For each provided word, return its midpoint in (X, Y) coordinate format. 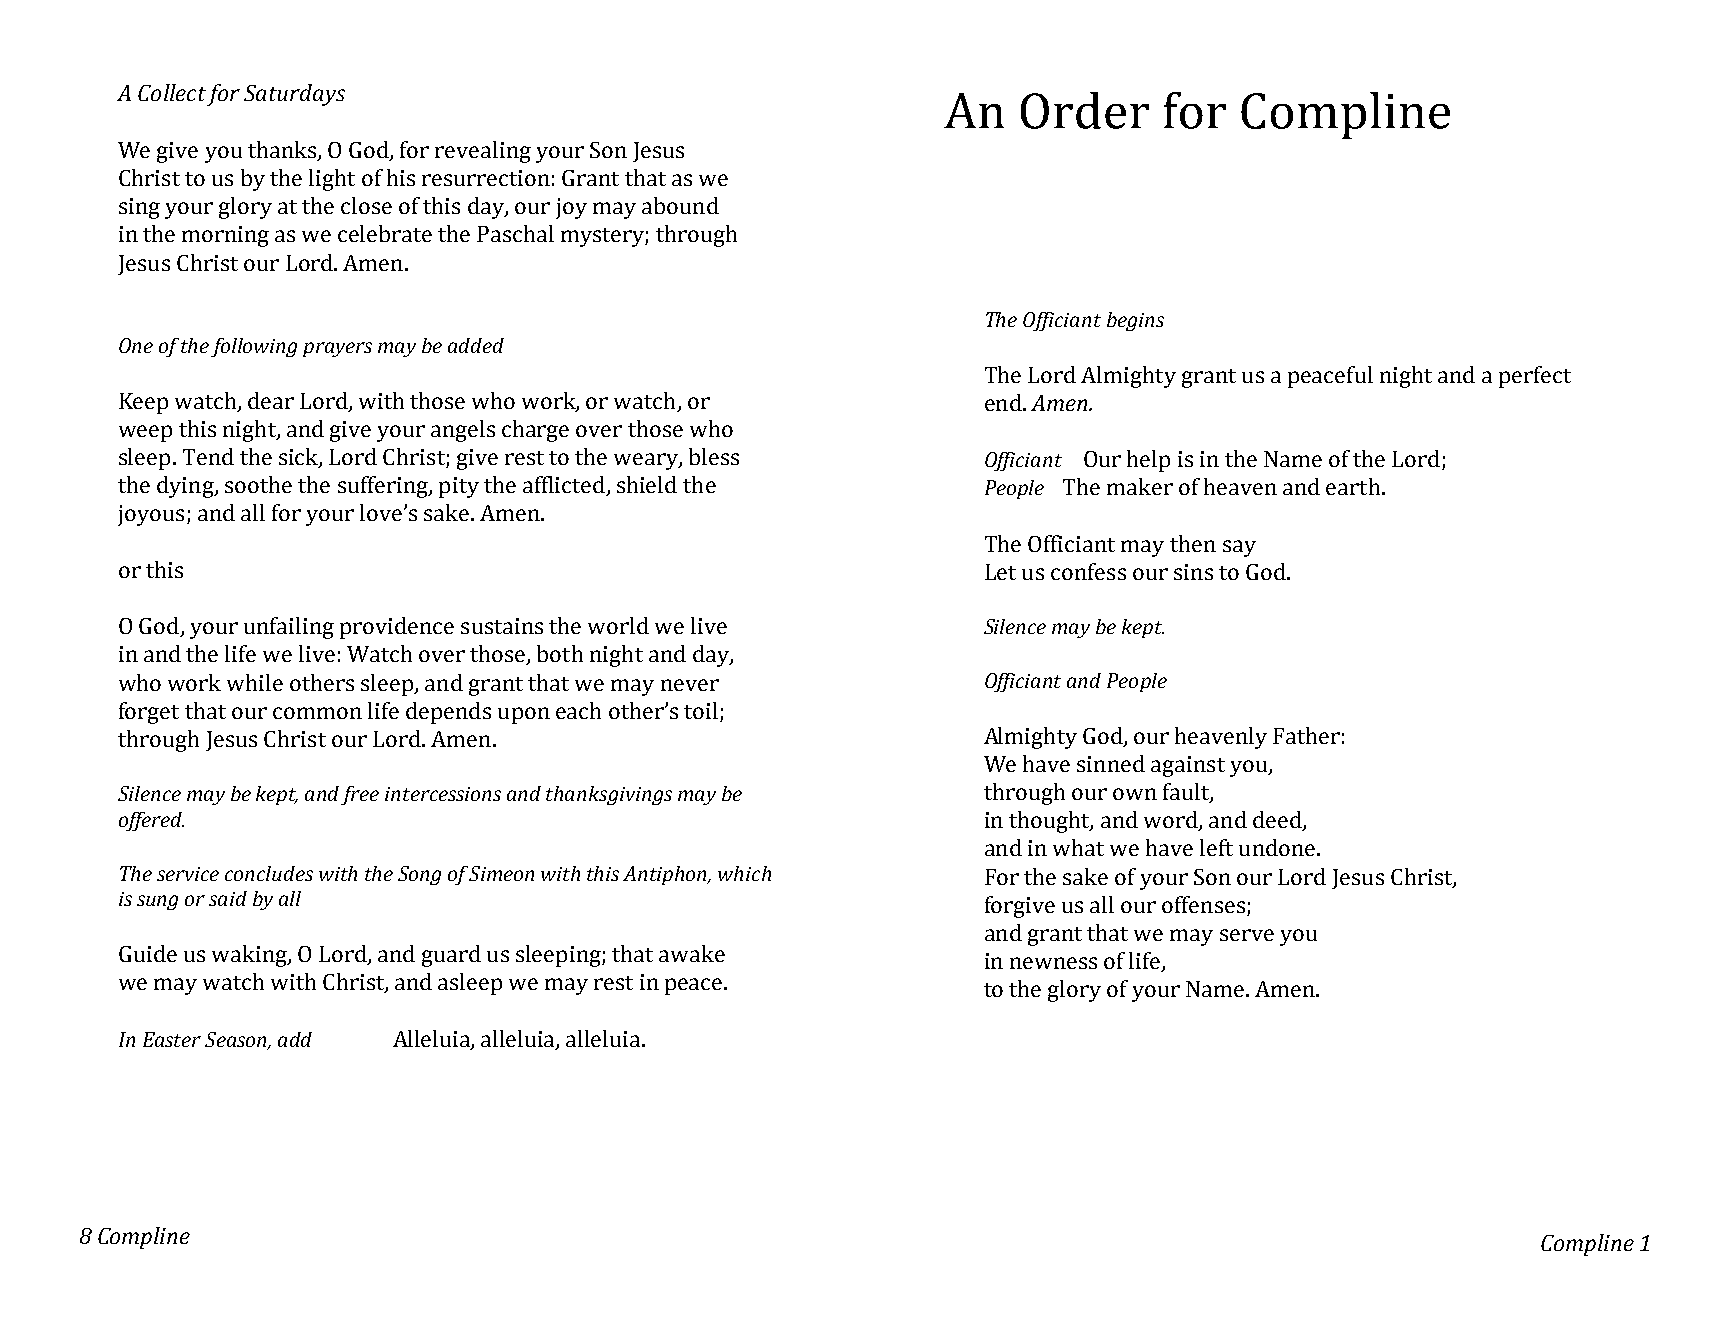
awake (692, 953)
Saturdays (294, 95)
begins (1135, 321)
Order (1085, 110)
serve (1247, 935)
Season (237, 1040)
